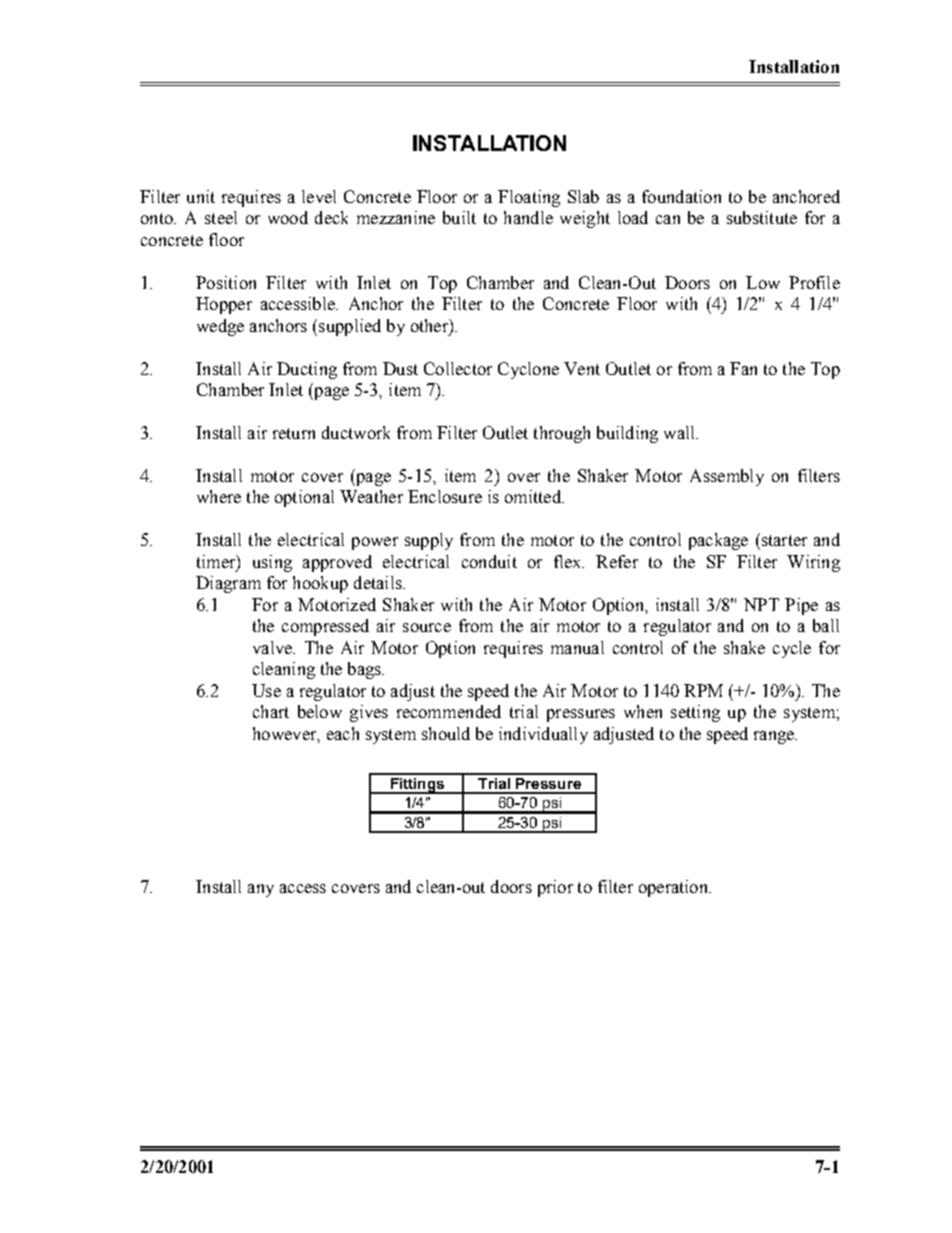 The image size is (952, 1233). I want to click on steel, so click(221, 217).
